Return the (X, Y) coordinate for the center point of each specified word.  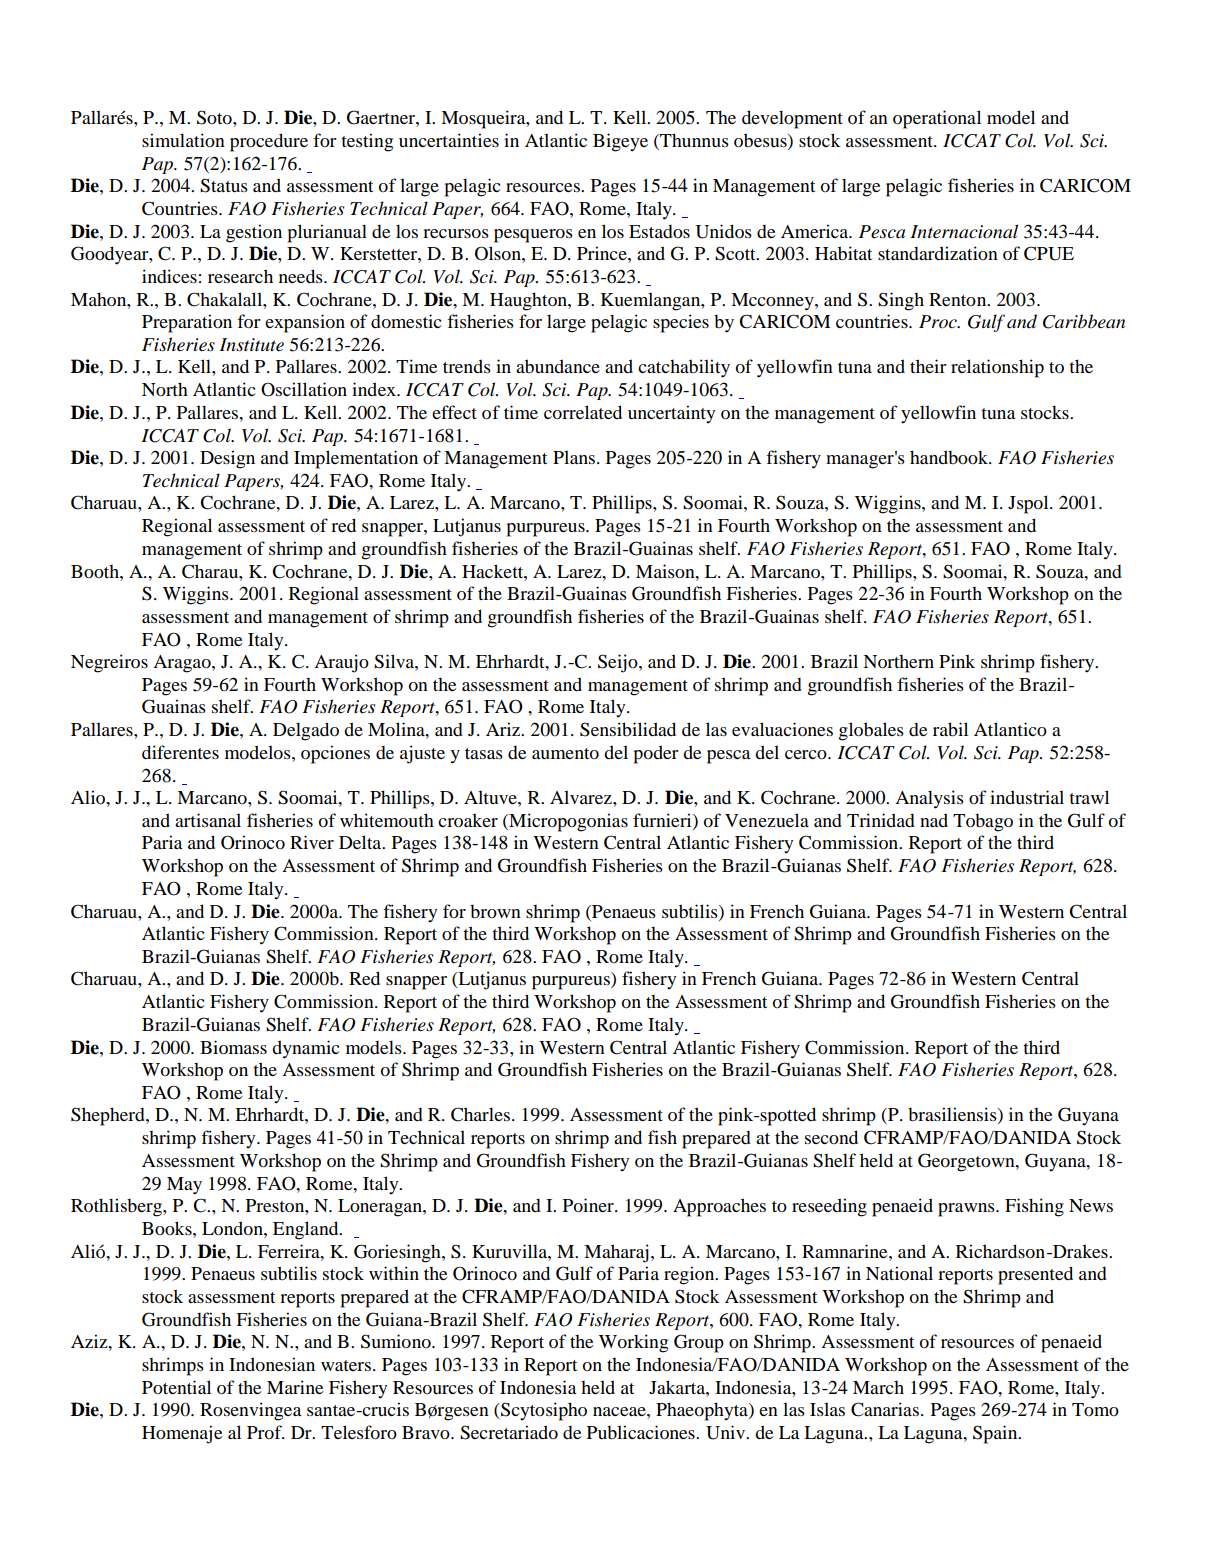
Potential (176, 1387)
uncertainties (449, 140)
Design (227, 459)
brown (495, 911)
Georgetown (967, 1162)
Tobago (983, 822)
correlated (583, 412)
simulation (183, 140)
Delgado (306, 731)
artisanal (208, 820)
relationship (997, 368)
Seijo (619, 663)
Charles (480, 1114)
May (184, 1186)
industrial (1027, 797)
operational (937, 119)
